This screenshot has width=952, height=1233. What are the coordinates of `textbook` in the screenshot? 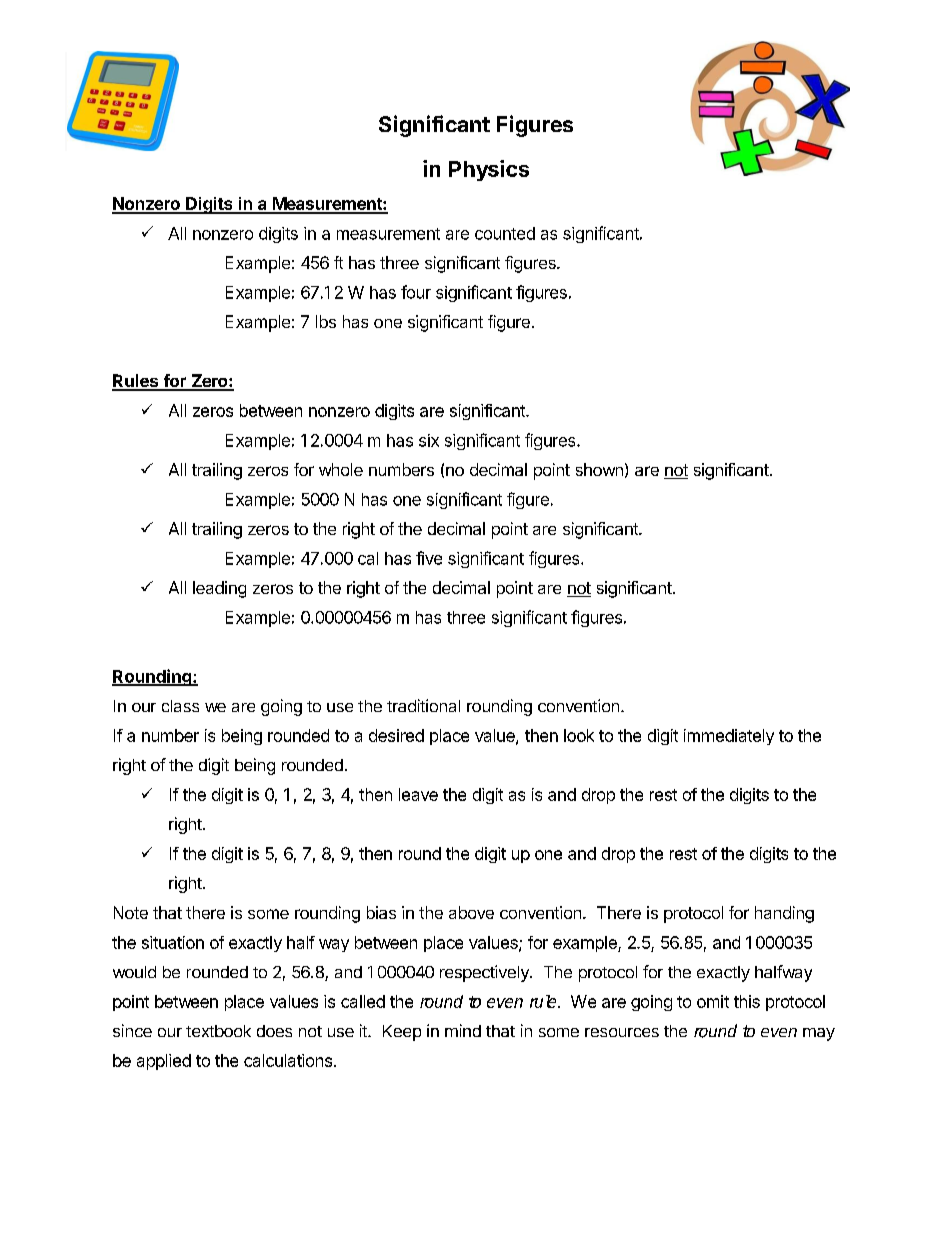 It's located at (218, 1031).
